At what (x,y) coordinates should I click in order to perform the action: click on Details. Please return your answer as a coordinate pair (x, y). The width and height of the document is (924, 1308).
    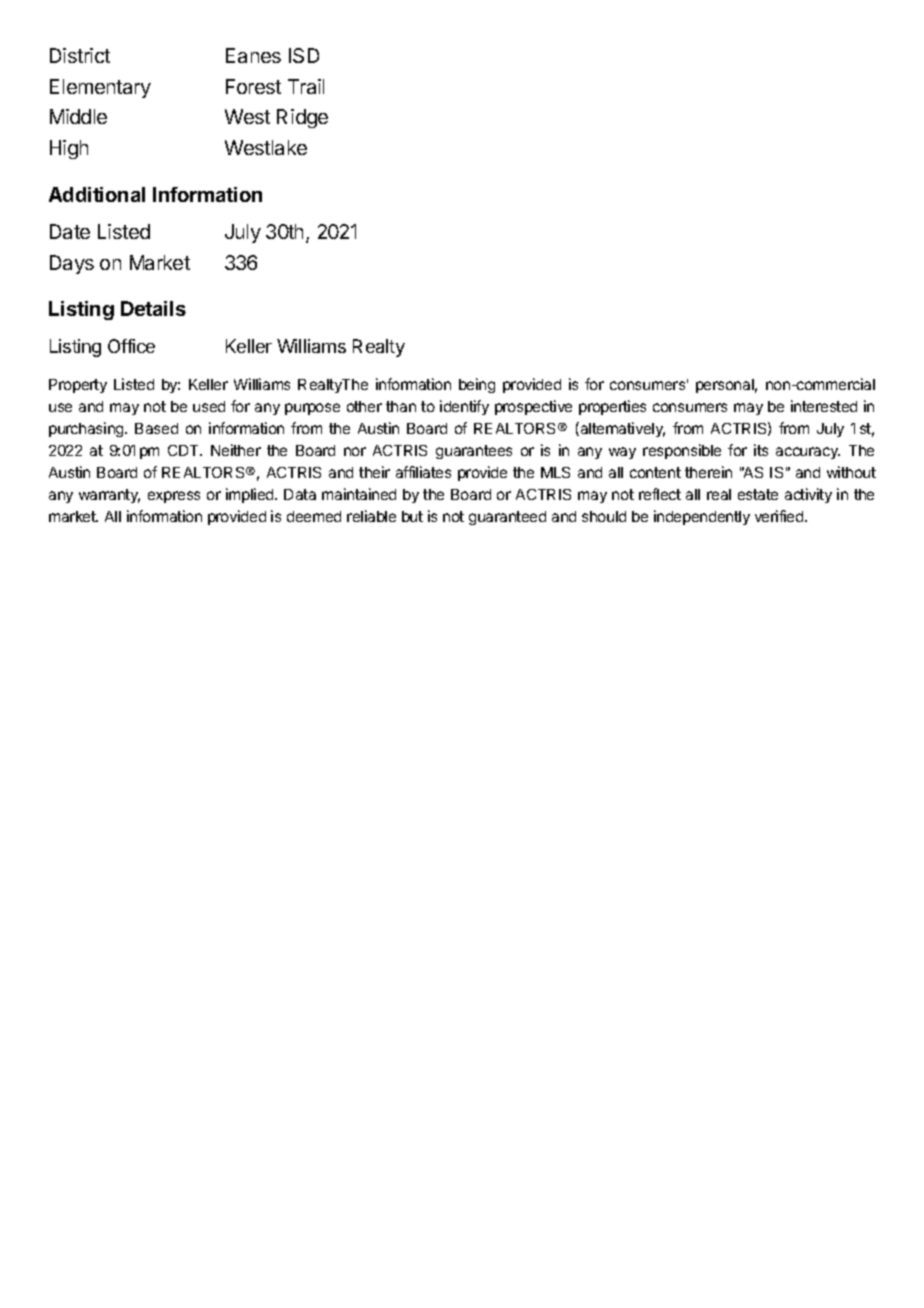
    Looking at the image, I should click on (153, 308).
